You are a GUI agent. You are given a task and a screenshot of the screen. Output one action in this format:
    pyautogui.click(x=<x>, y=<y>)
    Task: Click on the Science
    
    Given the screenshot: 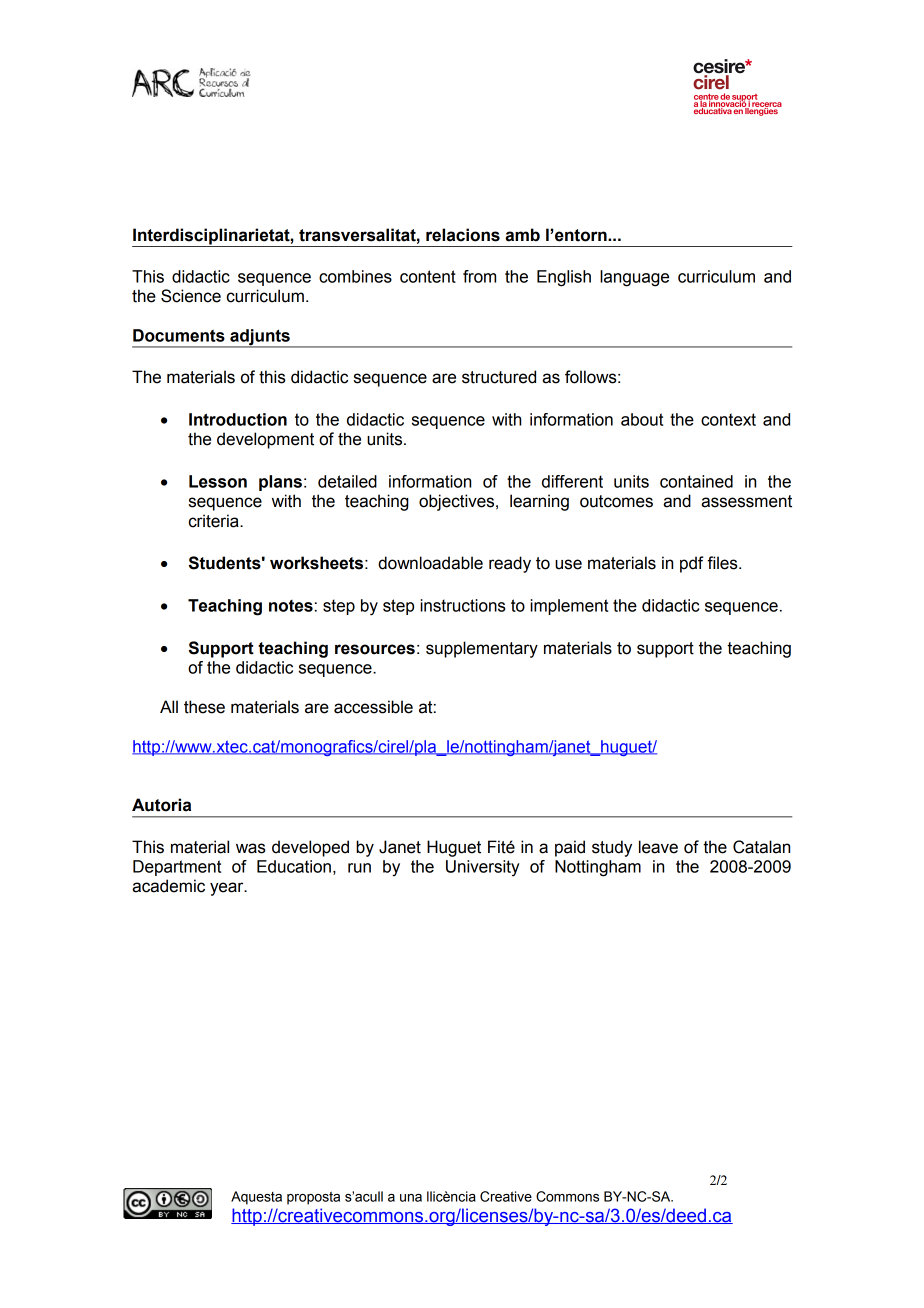 What is the action you would take?
    pyautogui.click(x=191, y=296)
